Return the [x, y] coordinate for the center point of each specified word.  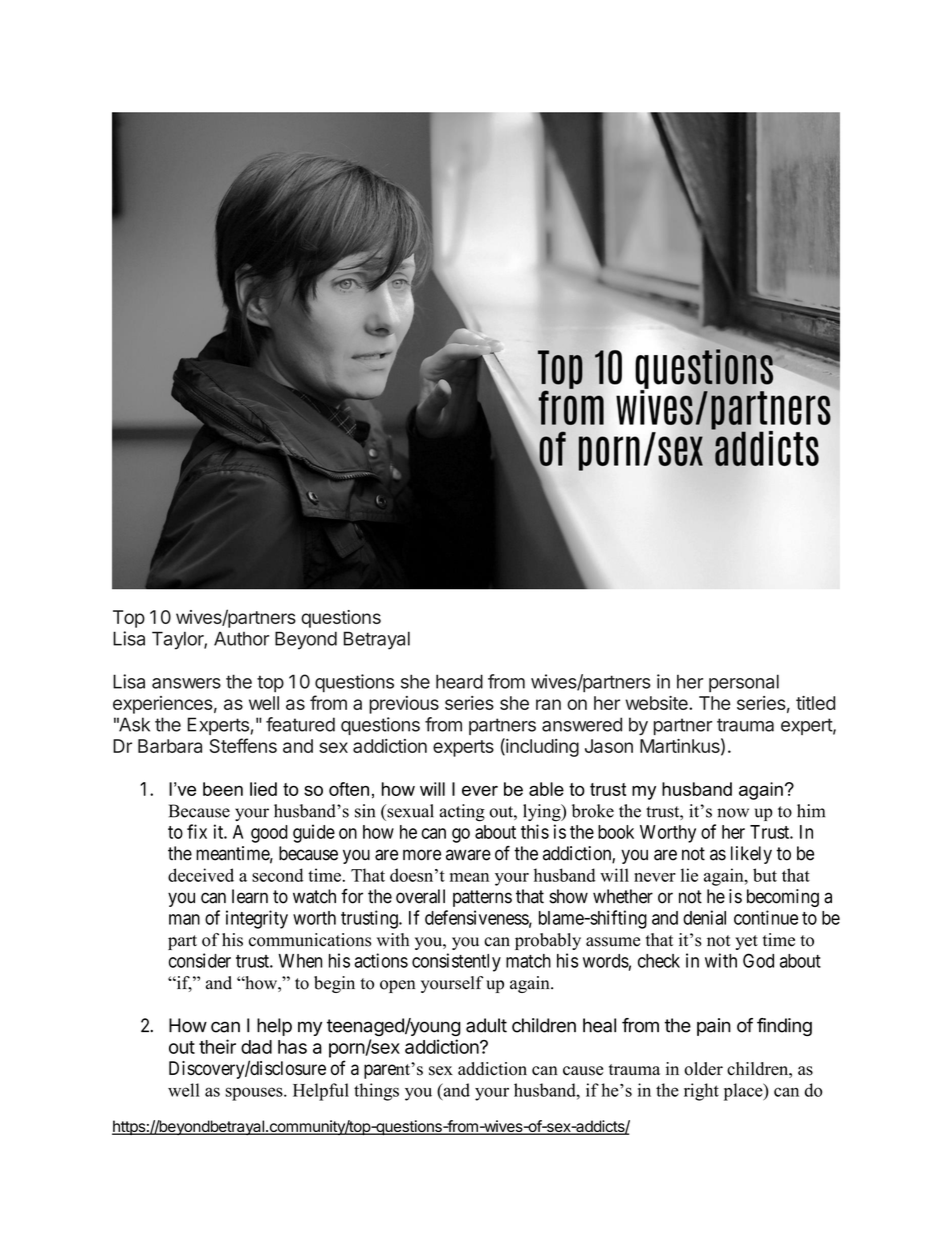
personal [744, 683]
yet [746, 942]
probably [548, 941]
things [376, 1092]
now [733, 813]
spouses [255, 1094]
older [703, 1069]
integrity [257, 919]
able [546, 789]
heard [459, 681]
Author [241, 638]
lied [263, 789]
